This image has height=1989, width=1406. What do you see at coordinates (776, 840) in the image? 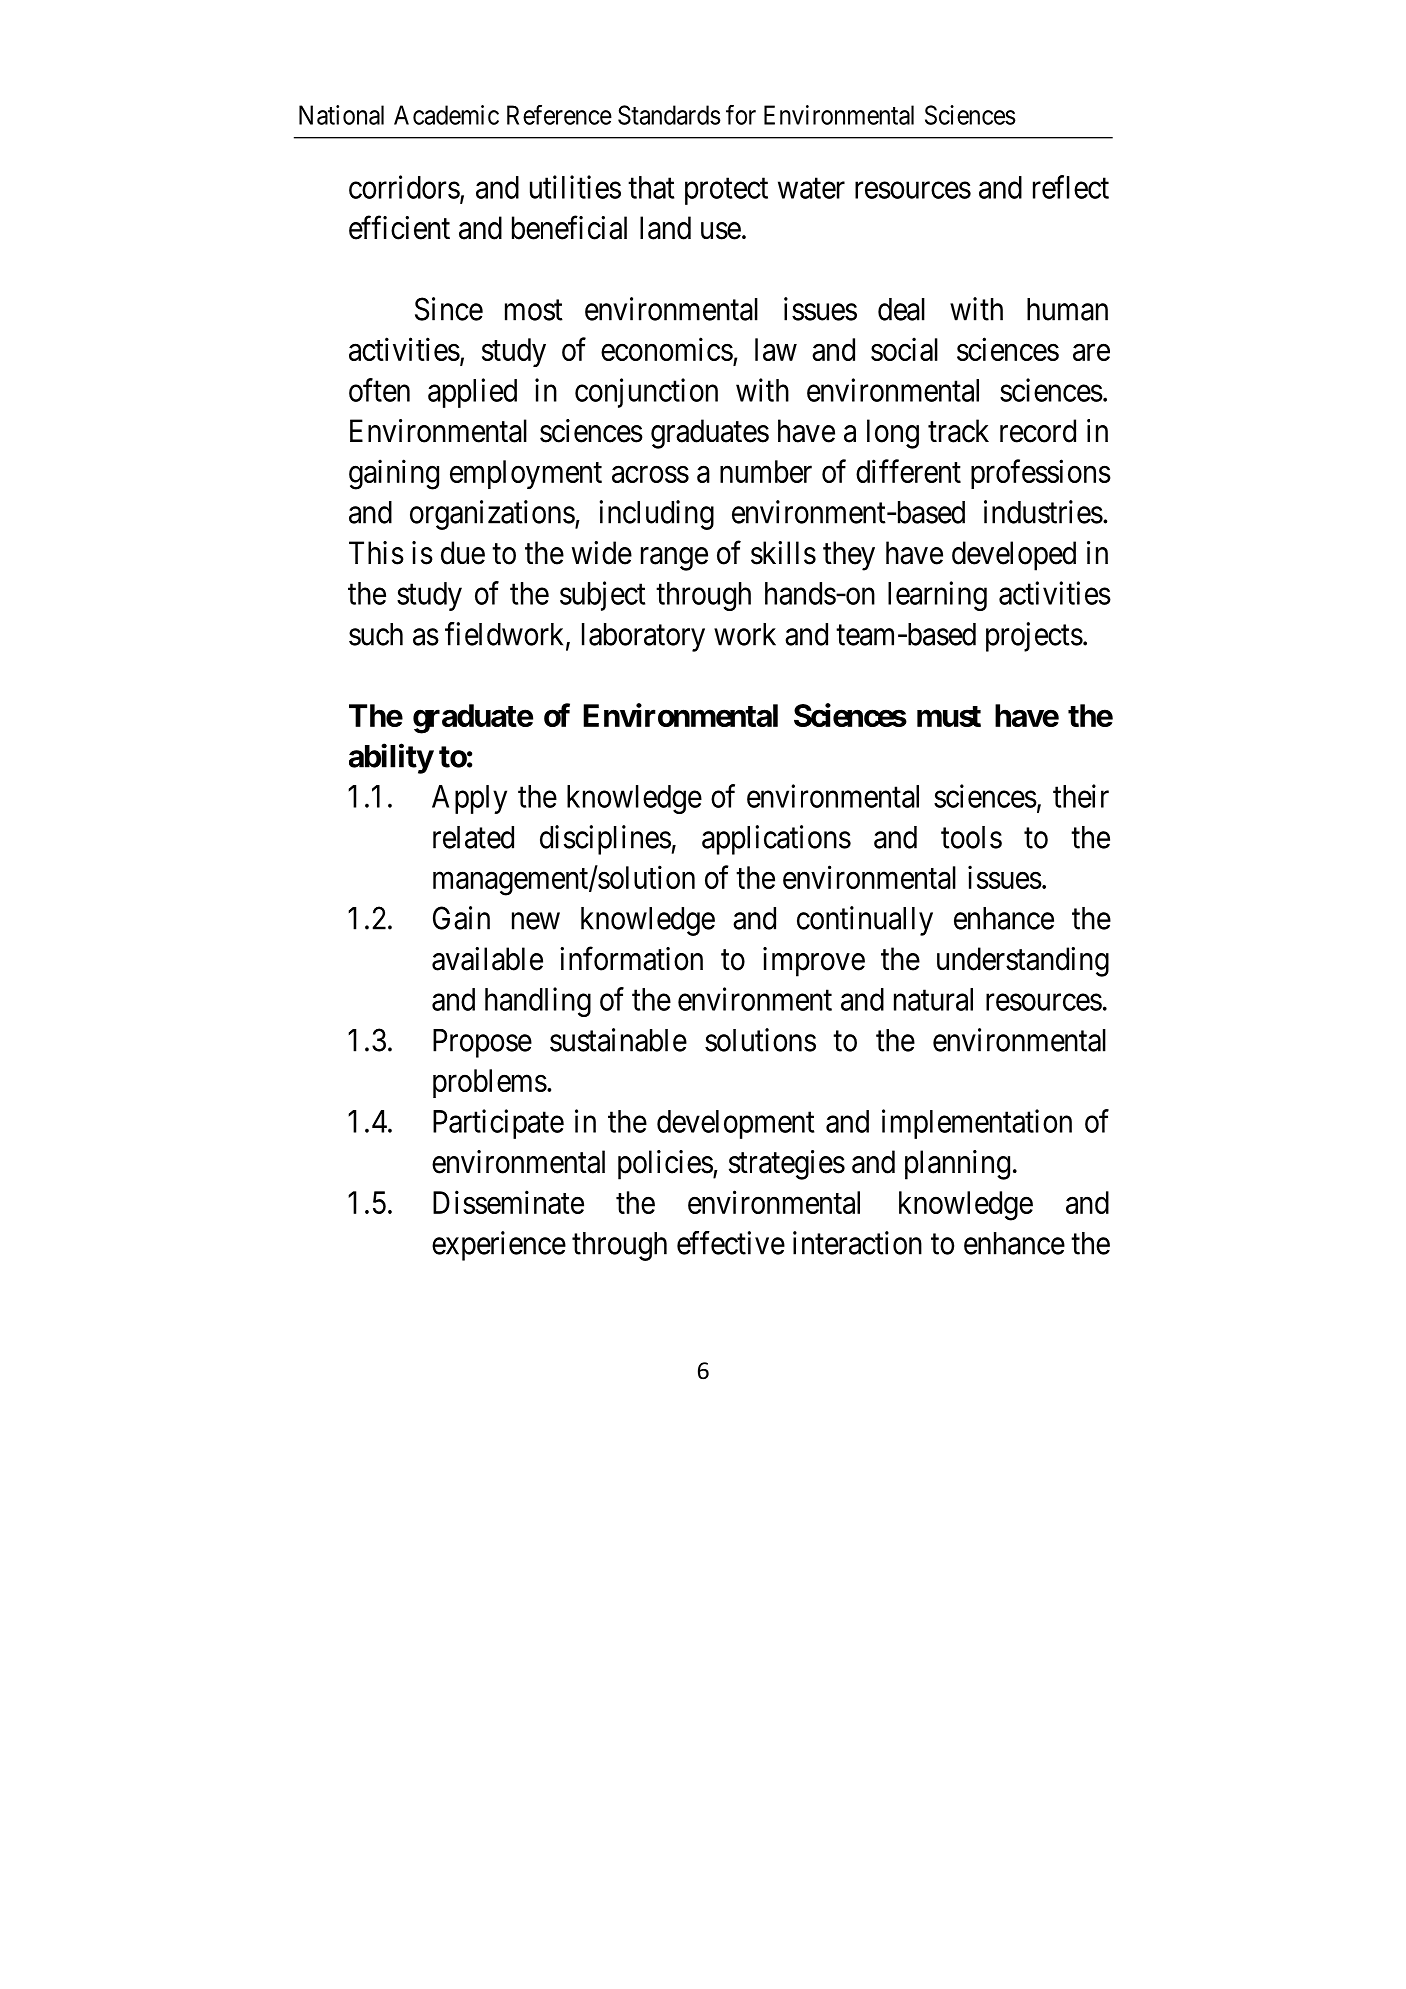
I see `applications` at bounding box center [776, 840].
